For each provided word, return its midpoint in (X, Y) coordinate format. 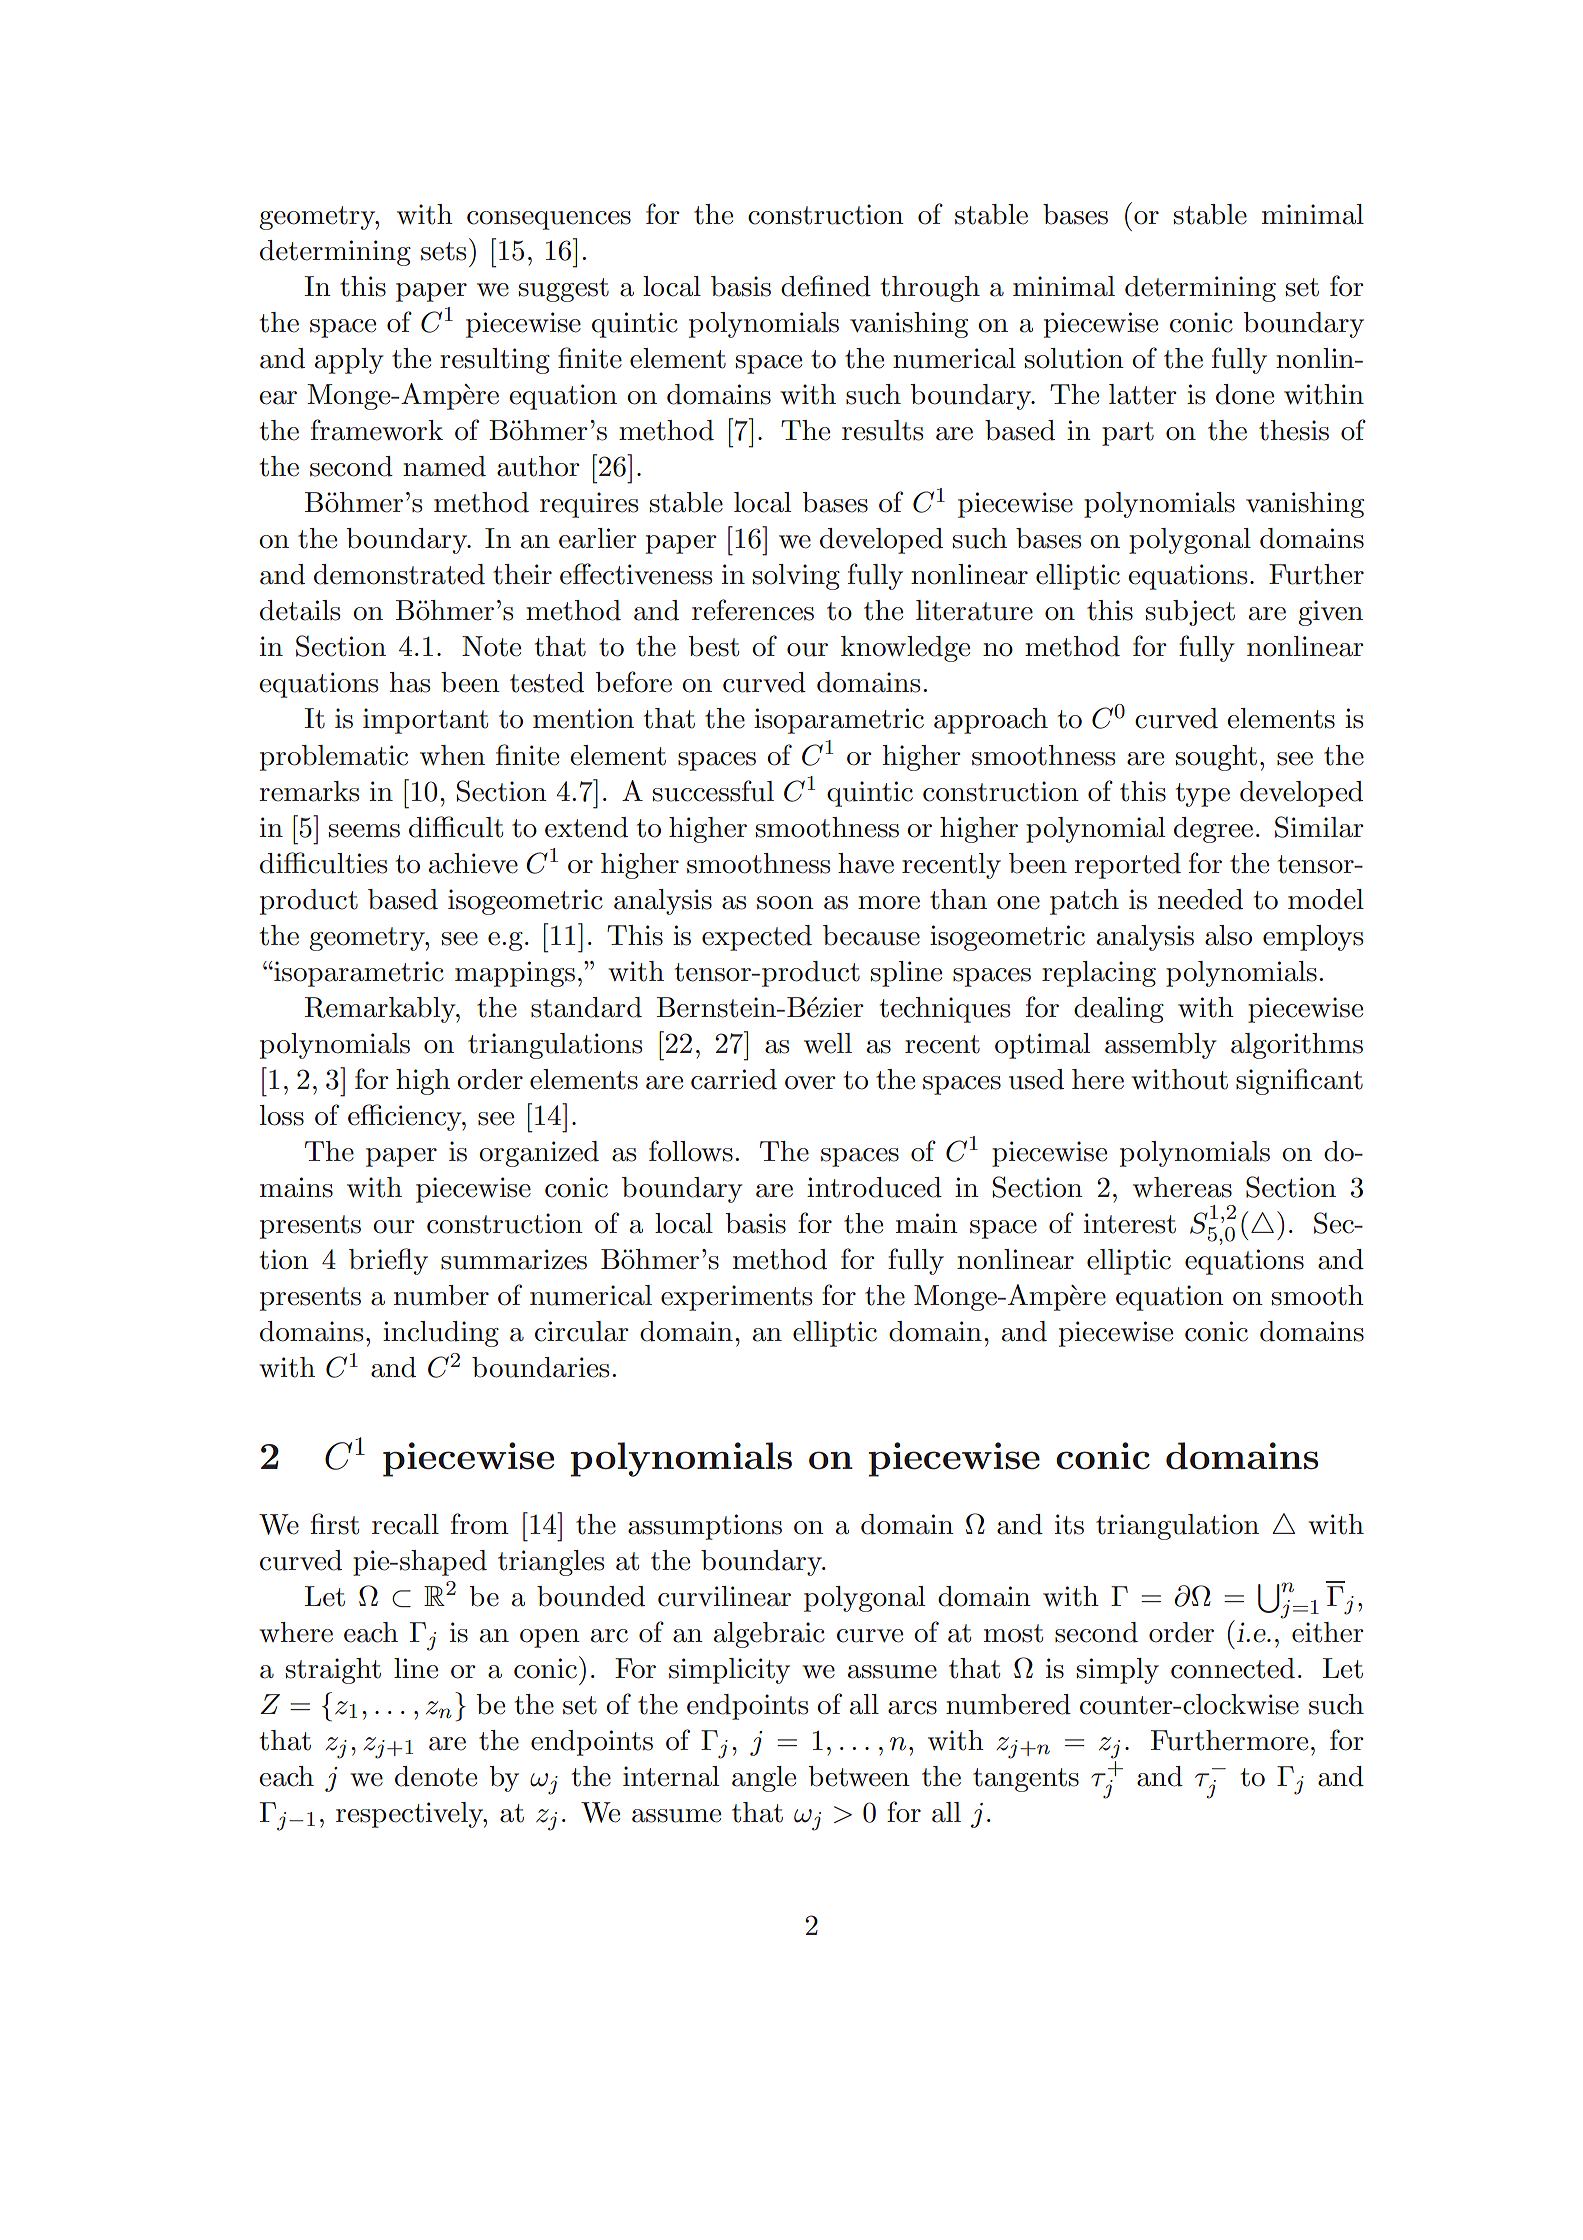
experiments (736, 1298)
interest (1130, 1223)
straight (333, 1671)
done (1245, 394)
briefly (388, 1261)
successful (713, 791)
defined (826, 286)
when (452, 755)
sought (1216, 758)
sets (443, 251)
